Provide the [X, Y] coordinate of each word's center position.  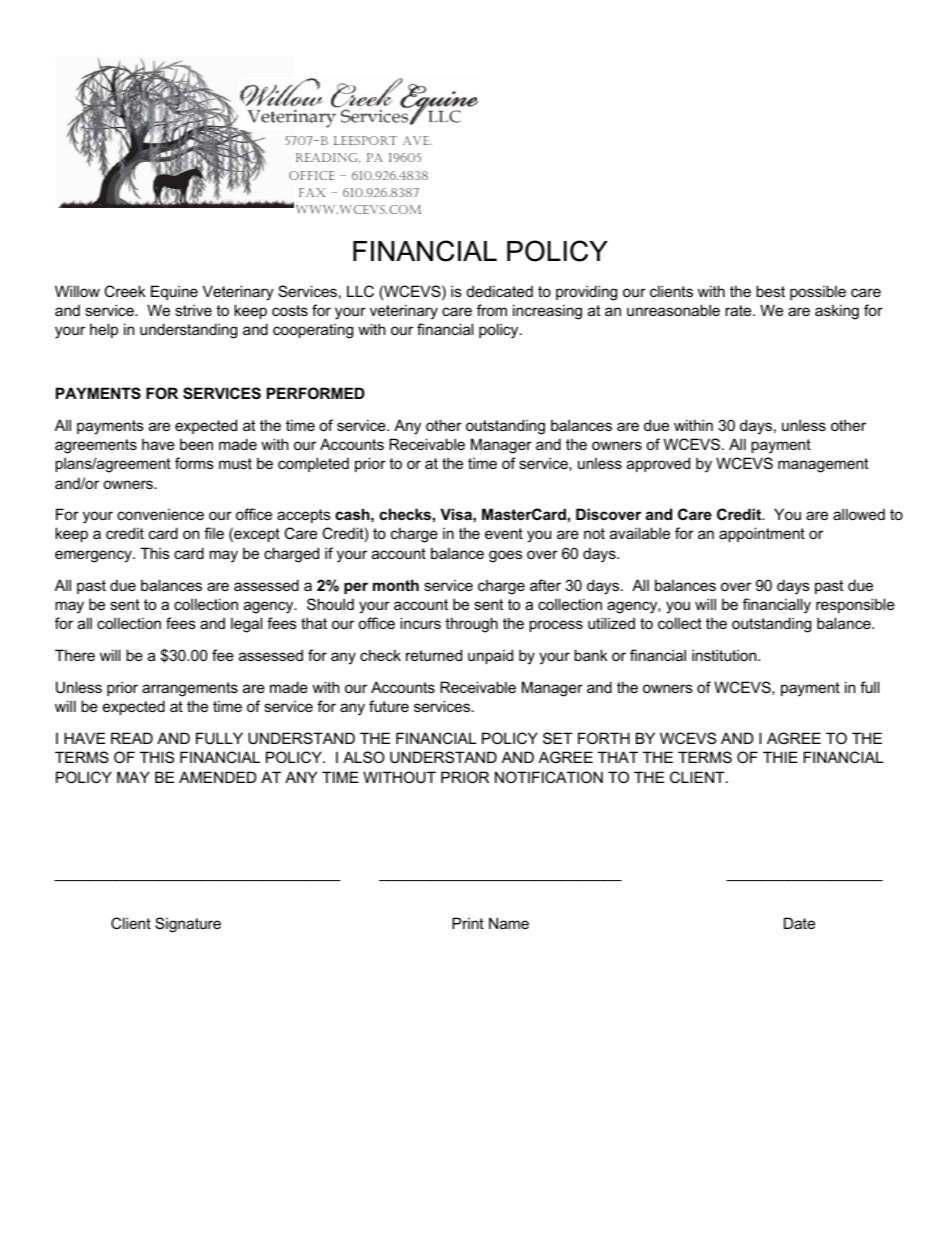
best [770, 291]
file [214, 533]
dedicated [500, 291]
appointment [762, 534]
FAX [312, 192]
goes [505, 556]
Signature [188, 925]
